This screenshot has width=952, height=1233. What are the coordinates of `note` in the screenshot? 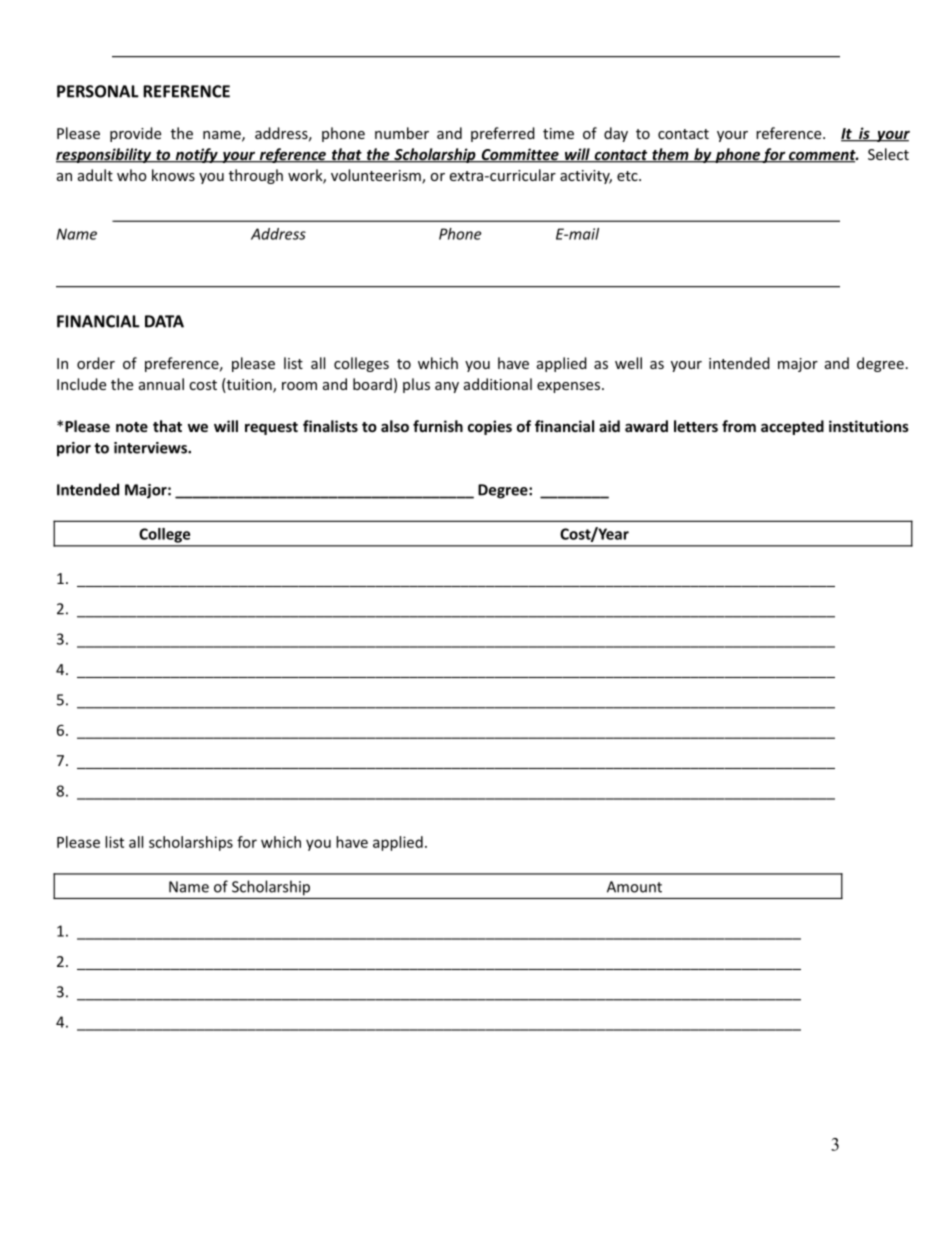 It's located at (132, 427).
